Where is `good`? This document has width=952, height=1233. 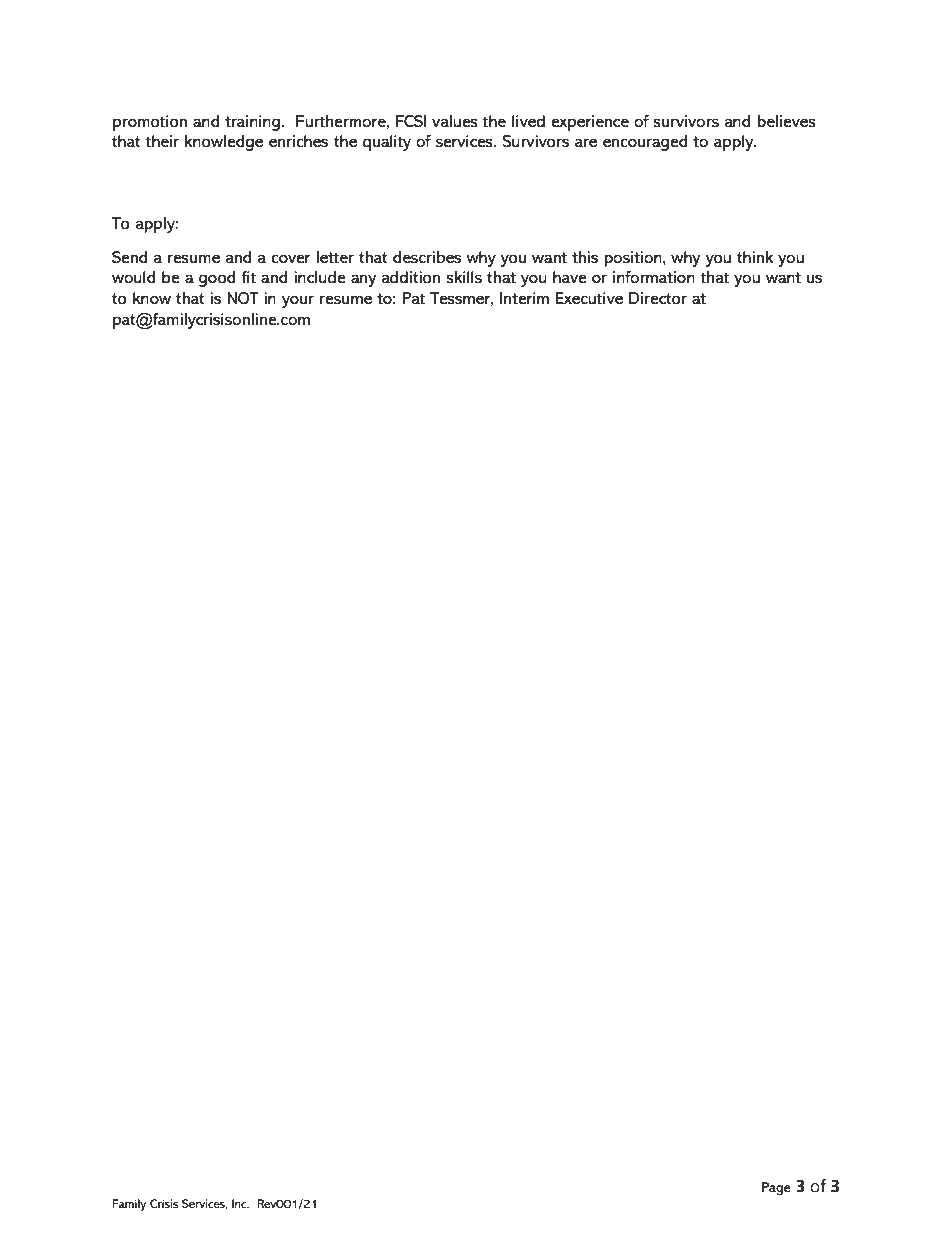
good is located at coordinates (217, 279).
